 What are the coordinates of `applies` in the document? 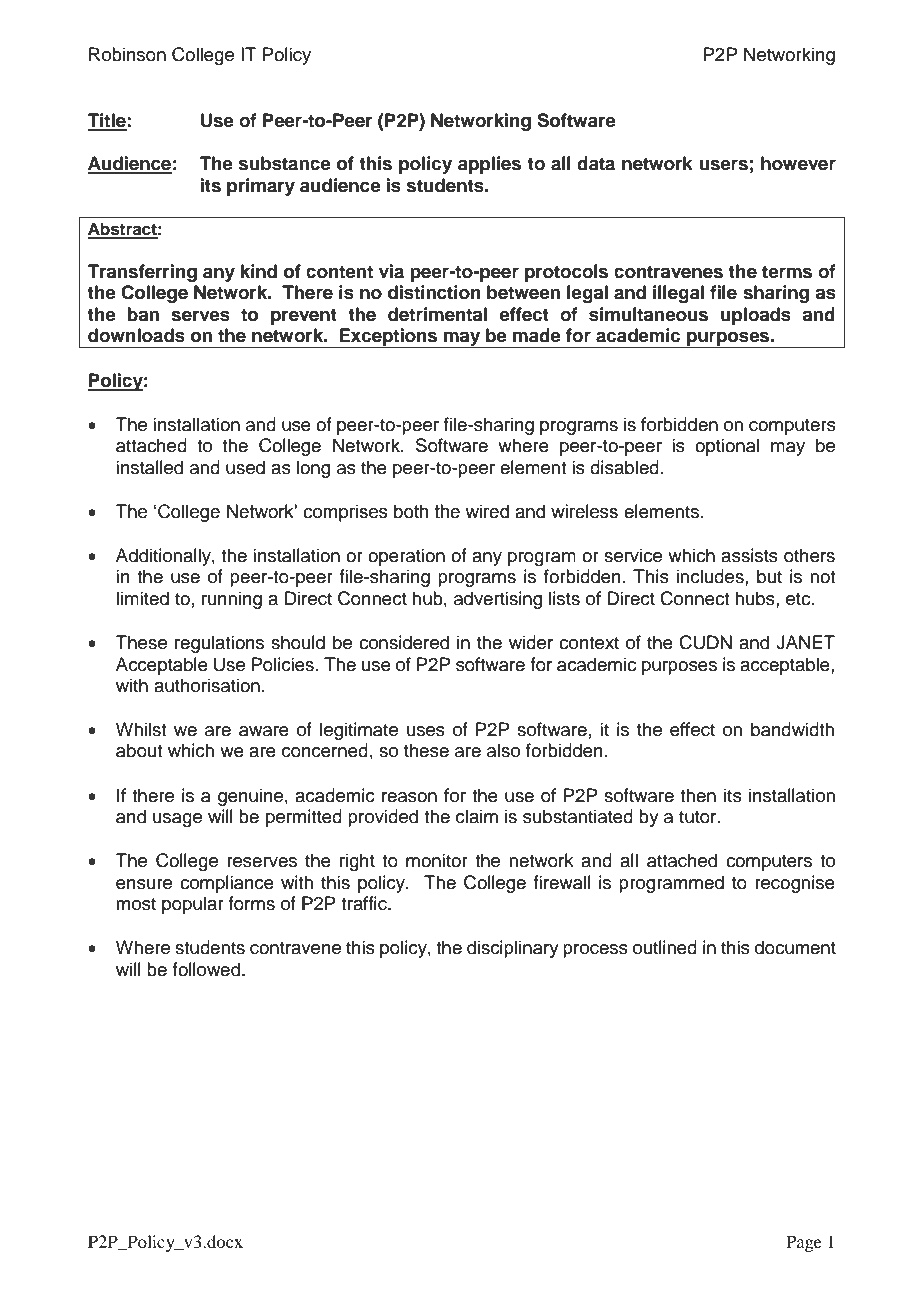 It's located at (489, 165).
